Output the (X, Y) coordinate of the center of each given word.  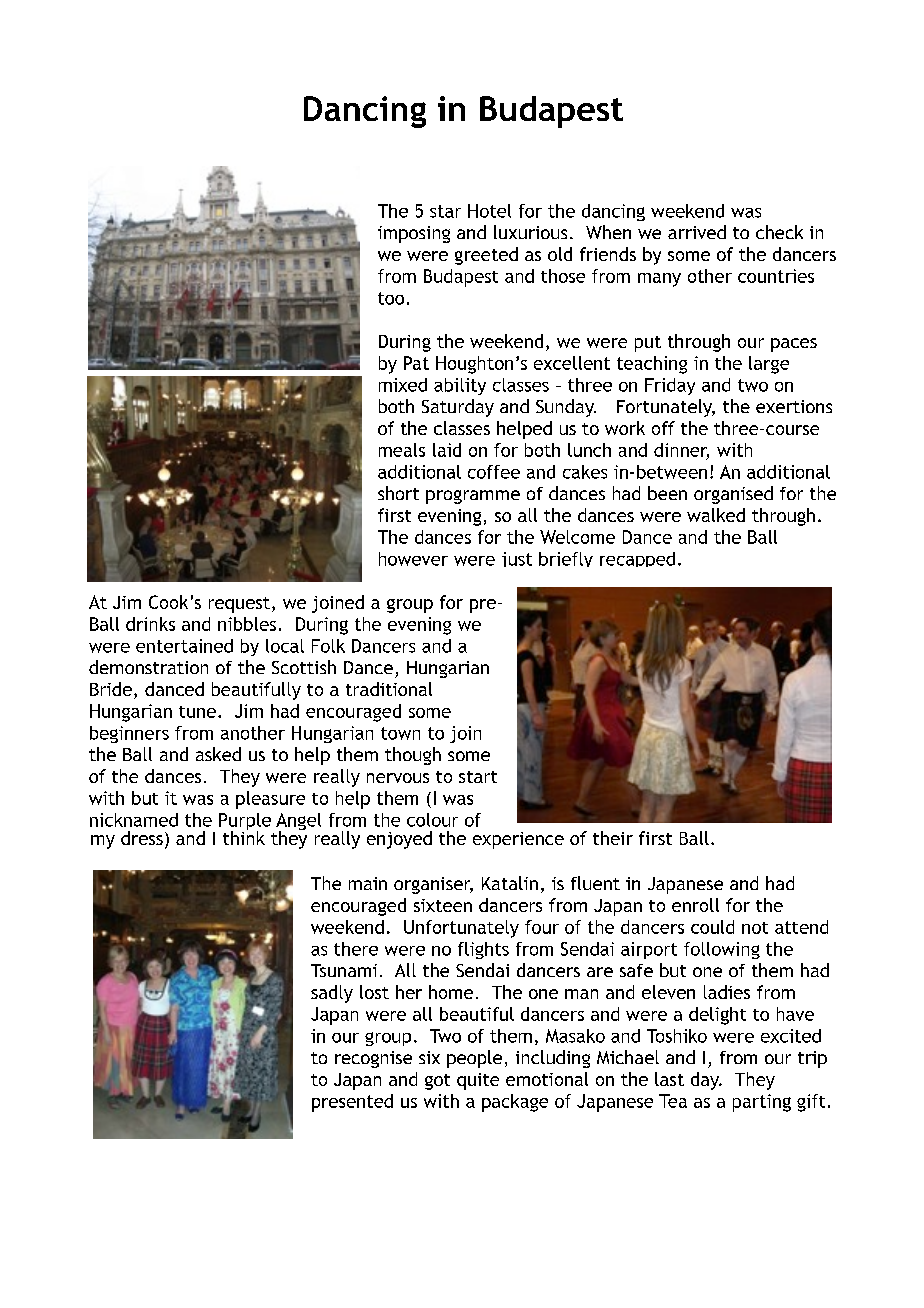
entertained (184, 646)
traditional (389, 689)
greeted (486, 256)
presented (352, 1103)
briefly (566, 559)
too (391, 298)
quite (478, 1081)
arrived (697, 232)
